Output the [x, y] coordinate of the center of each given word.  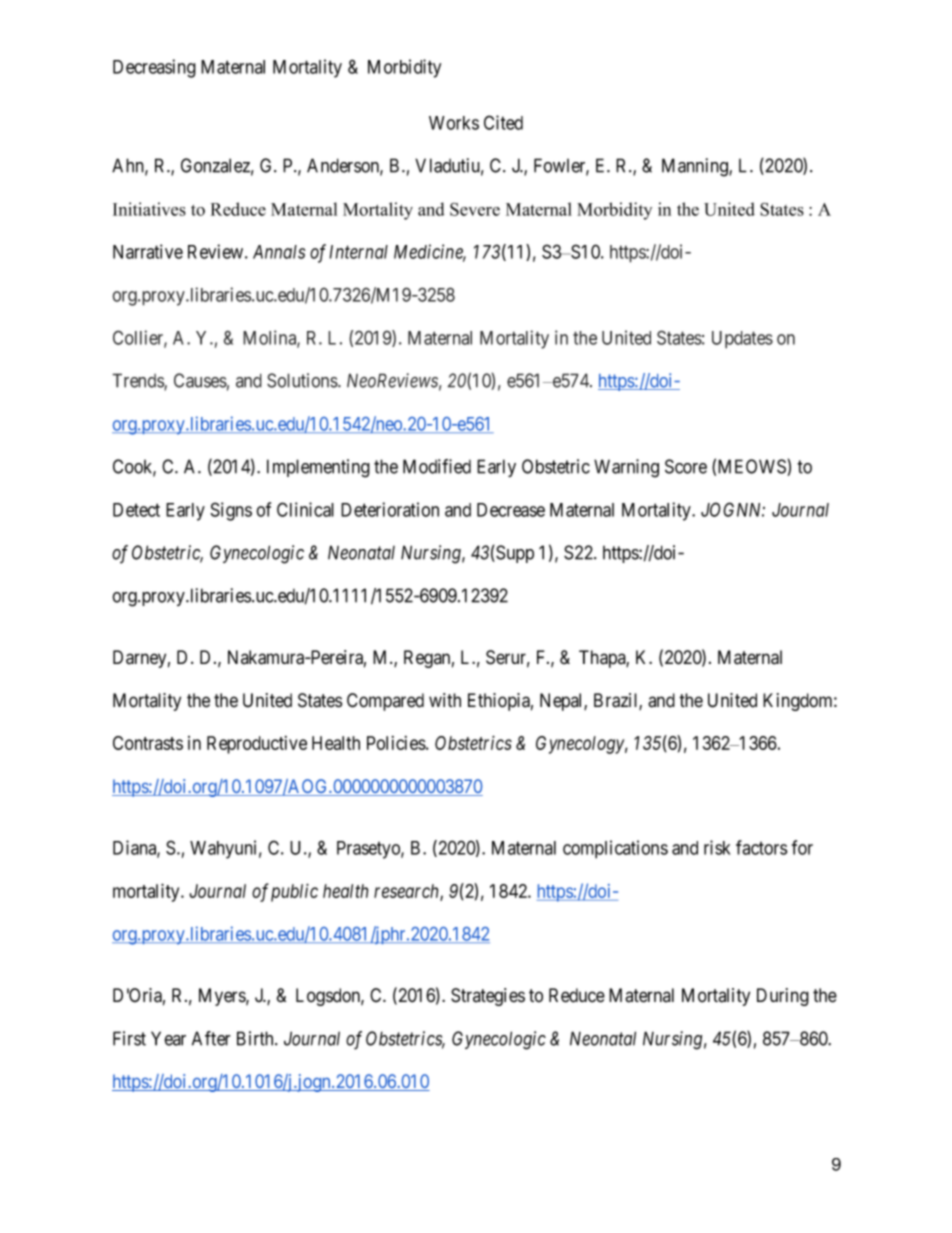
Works [454, 123]
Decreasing [154, 68]
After [211, 1038]
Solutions [303, 380]
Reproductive [257, 745]
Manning [696, 167]
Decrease [511, 510]
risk [717, 847]
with [445, 700]
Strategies [488, 997]
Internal [358, 252]
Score [686, 466]
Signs [231, 511]
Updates [742, 340]
